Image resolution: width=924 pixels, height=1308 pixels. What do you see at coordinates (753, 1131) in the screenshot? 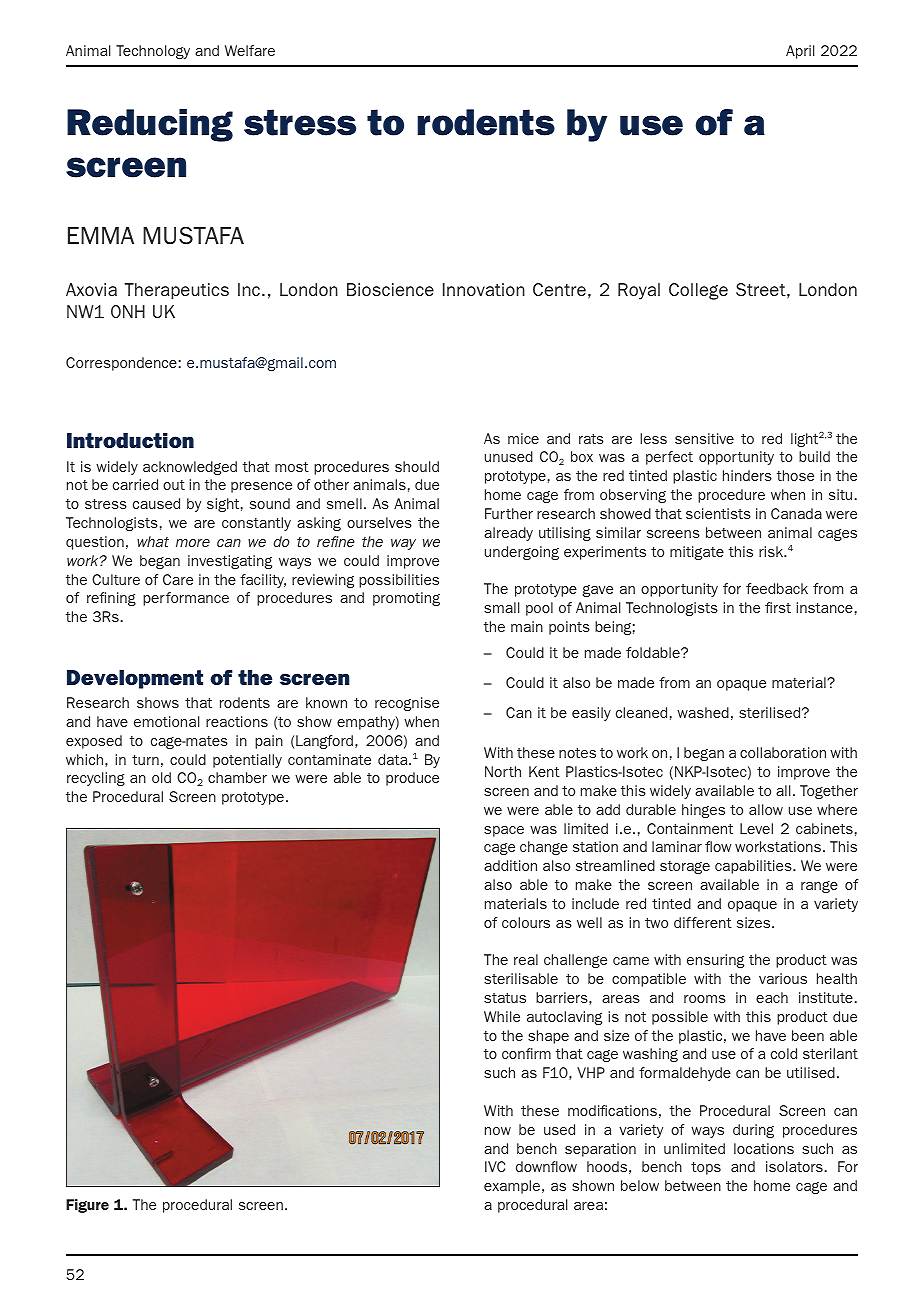
I see `during` at bounding box center [753, 1131].
